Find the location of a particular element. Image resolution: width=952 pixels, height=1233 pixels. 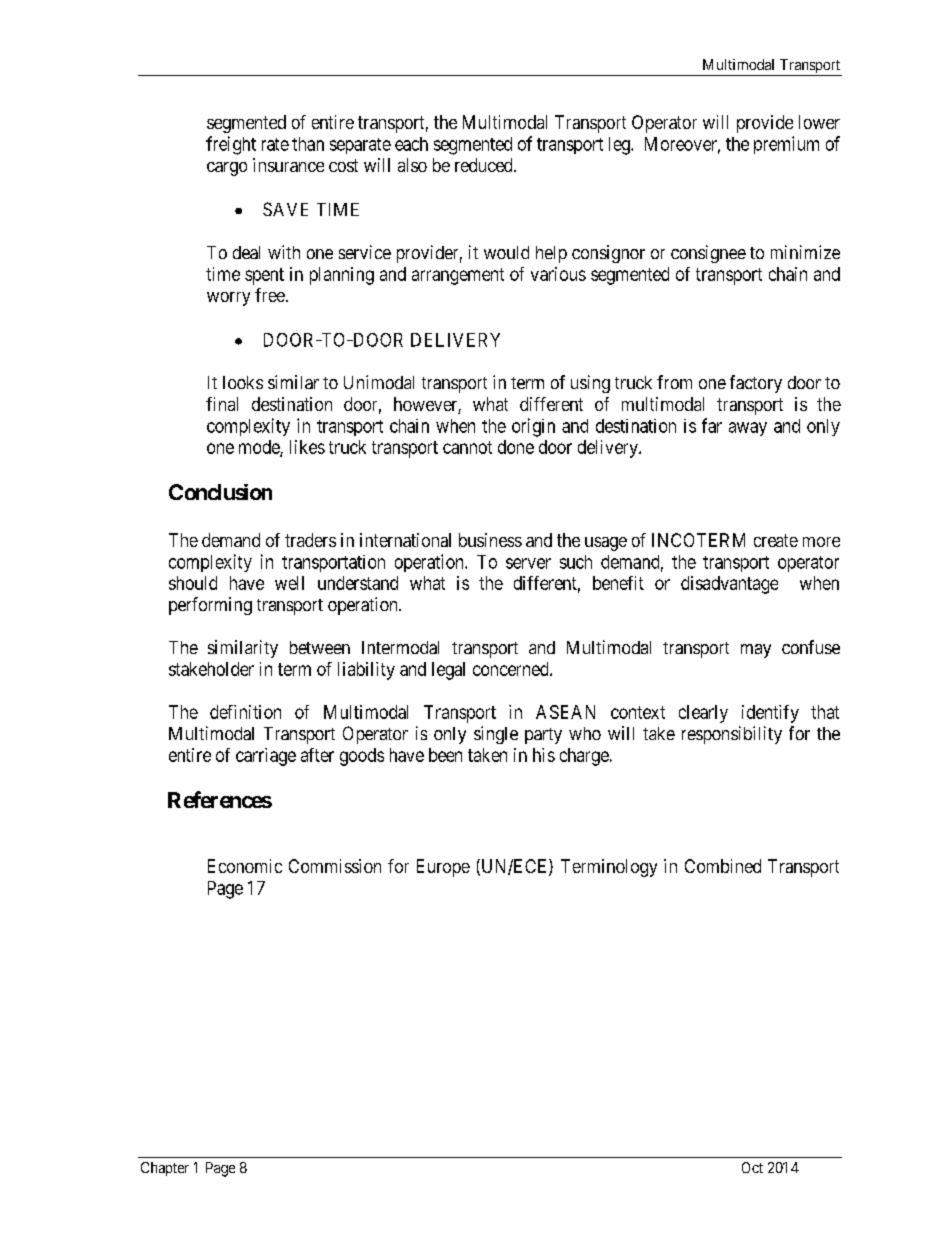

Chapter is located at coordinates (165, 1169).
